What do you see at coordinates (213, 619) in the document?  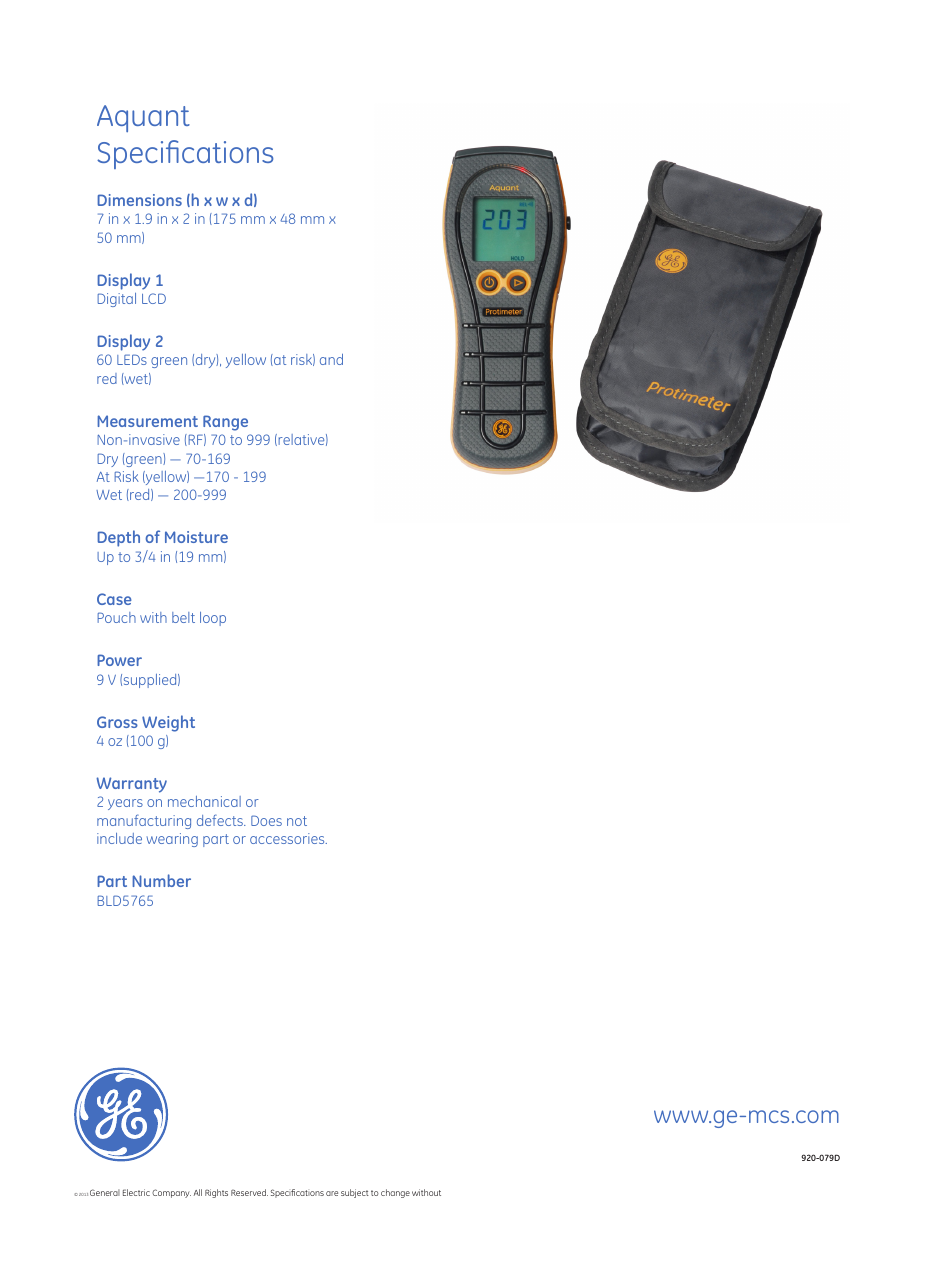 I see `loop` at bounding box center [213, 619].
